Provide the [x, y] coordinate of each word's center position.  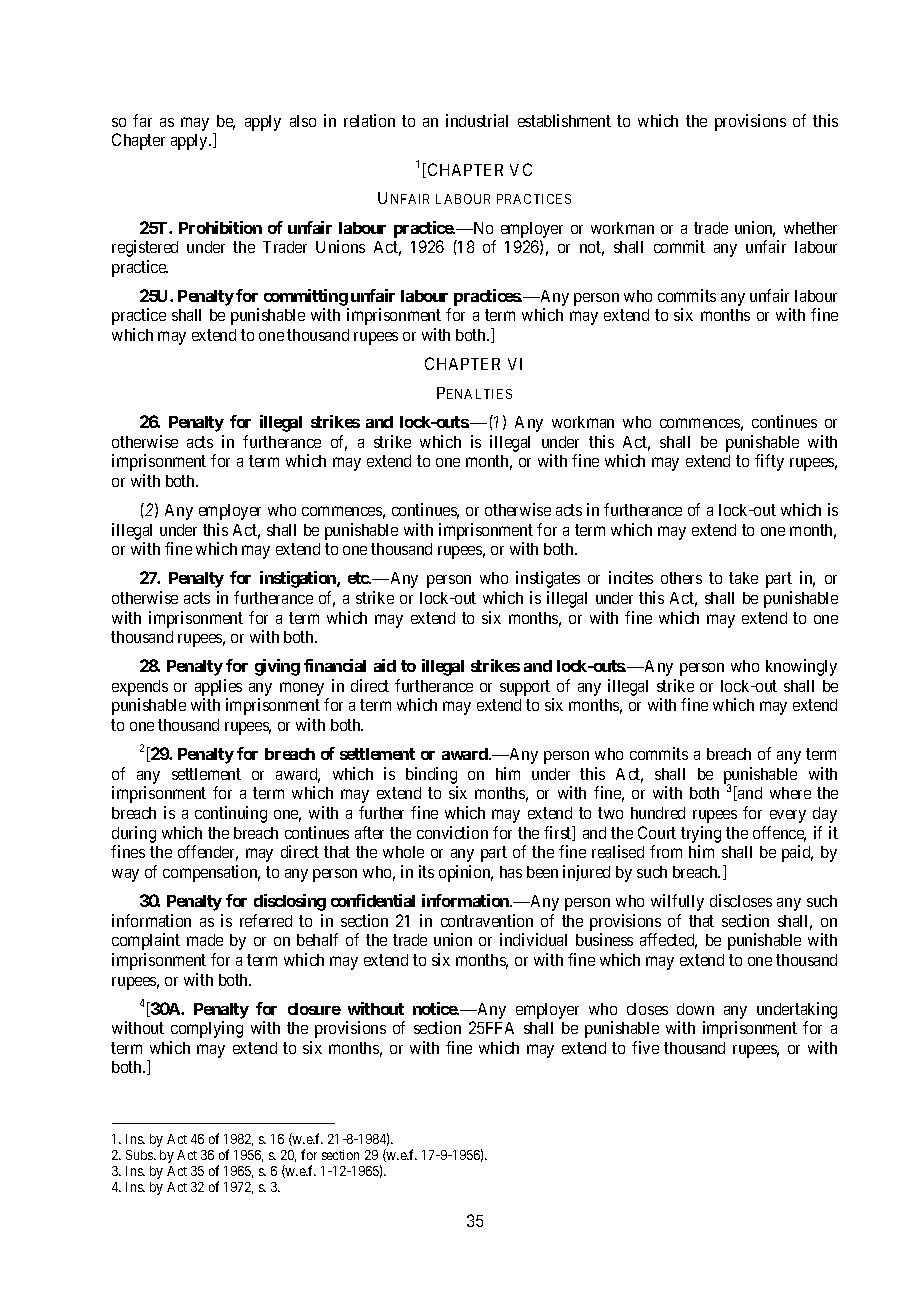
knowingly [801, 667]
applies [218, 689]
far [142, 120]
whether [810, 228]
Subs [140, 1155]
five [645, 1047]
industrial [477, 120]
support [526, 689]
